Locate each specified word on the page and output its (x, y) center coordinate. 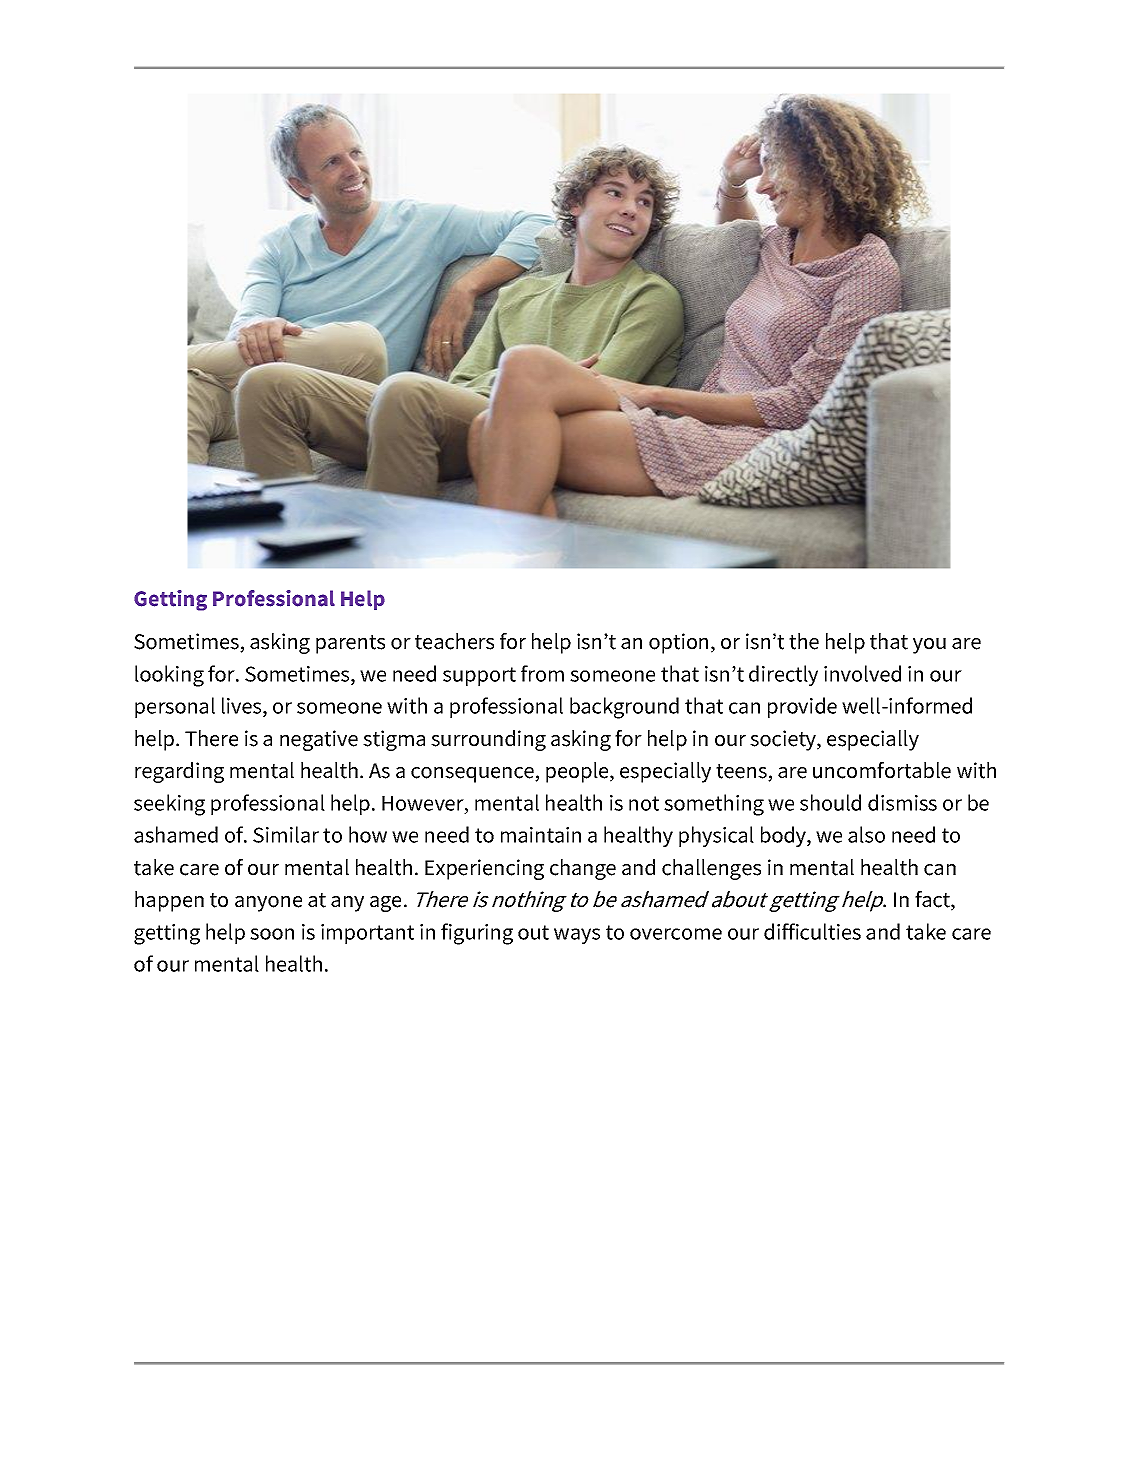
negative (319, 740)
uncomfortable (882, 770)
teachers (454, 641)
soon (272, 934)
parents (350, 644)
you (929, 646)
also (866, 834)
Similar (286, 834)
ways (577, 936)
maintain (541, 835)
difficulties (812, 931)
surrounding (488, 740)
